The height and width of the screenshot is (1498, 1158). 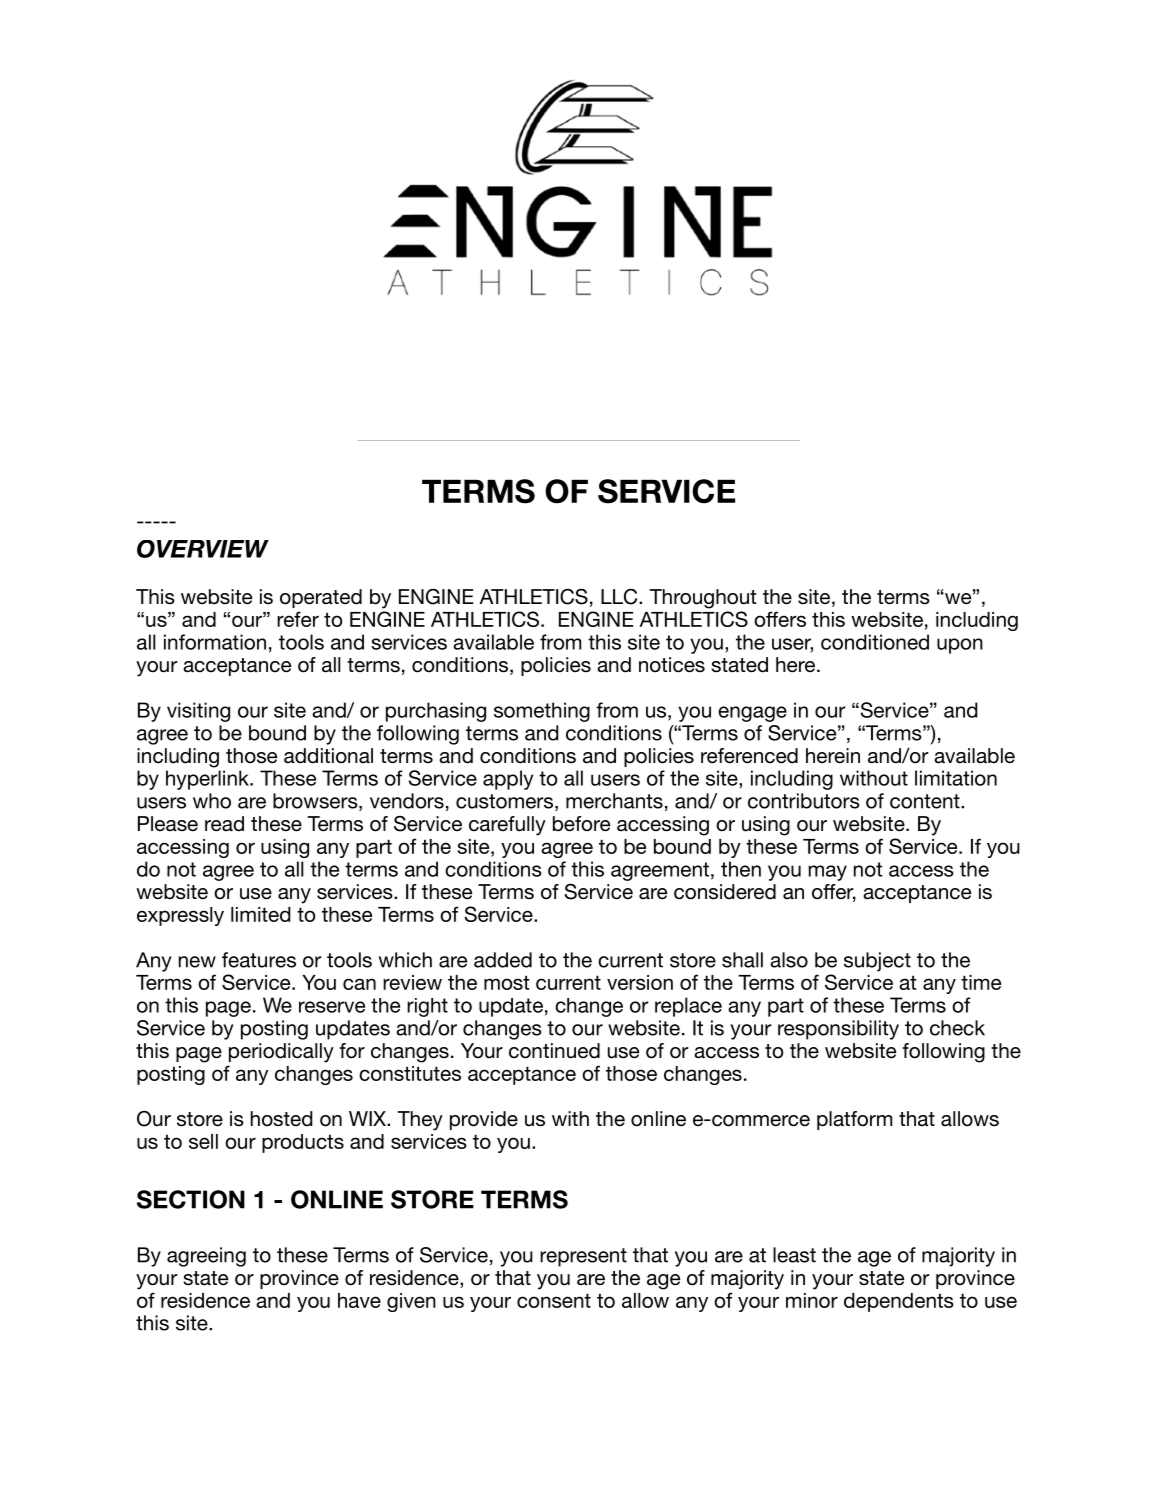 What do you see at coordinates (203, 549) in the screenshot?
I see `OVERVIEW` at bounding box center [203, 549].
